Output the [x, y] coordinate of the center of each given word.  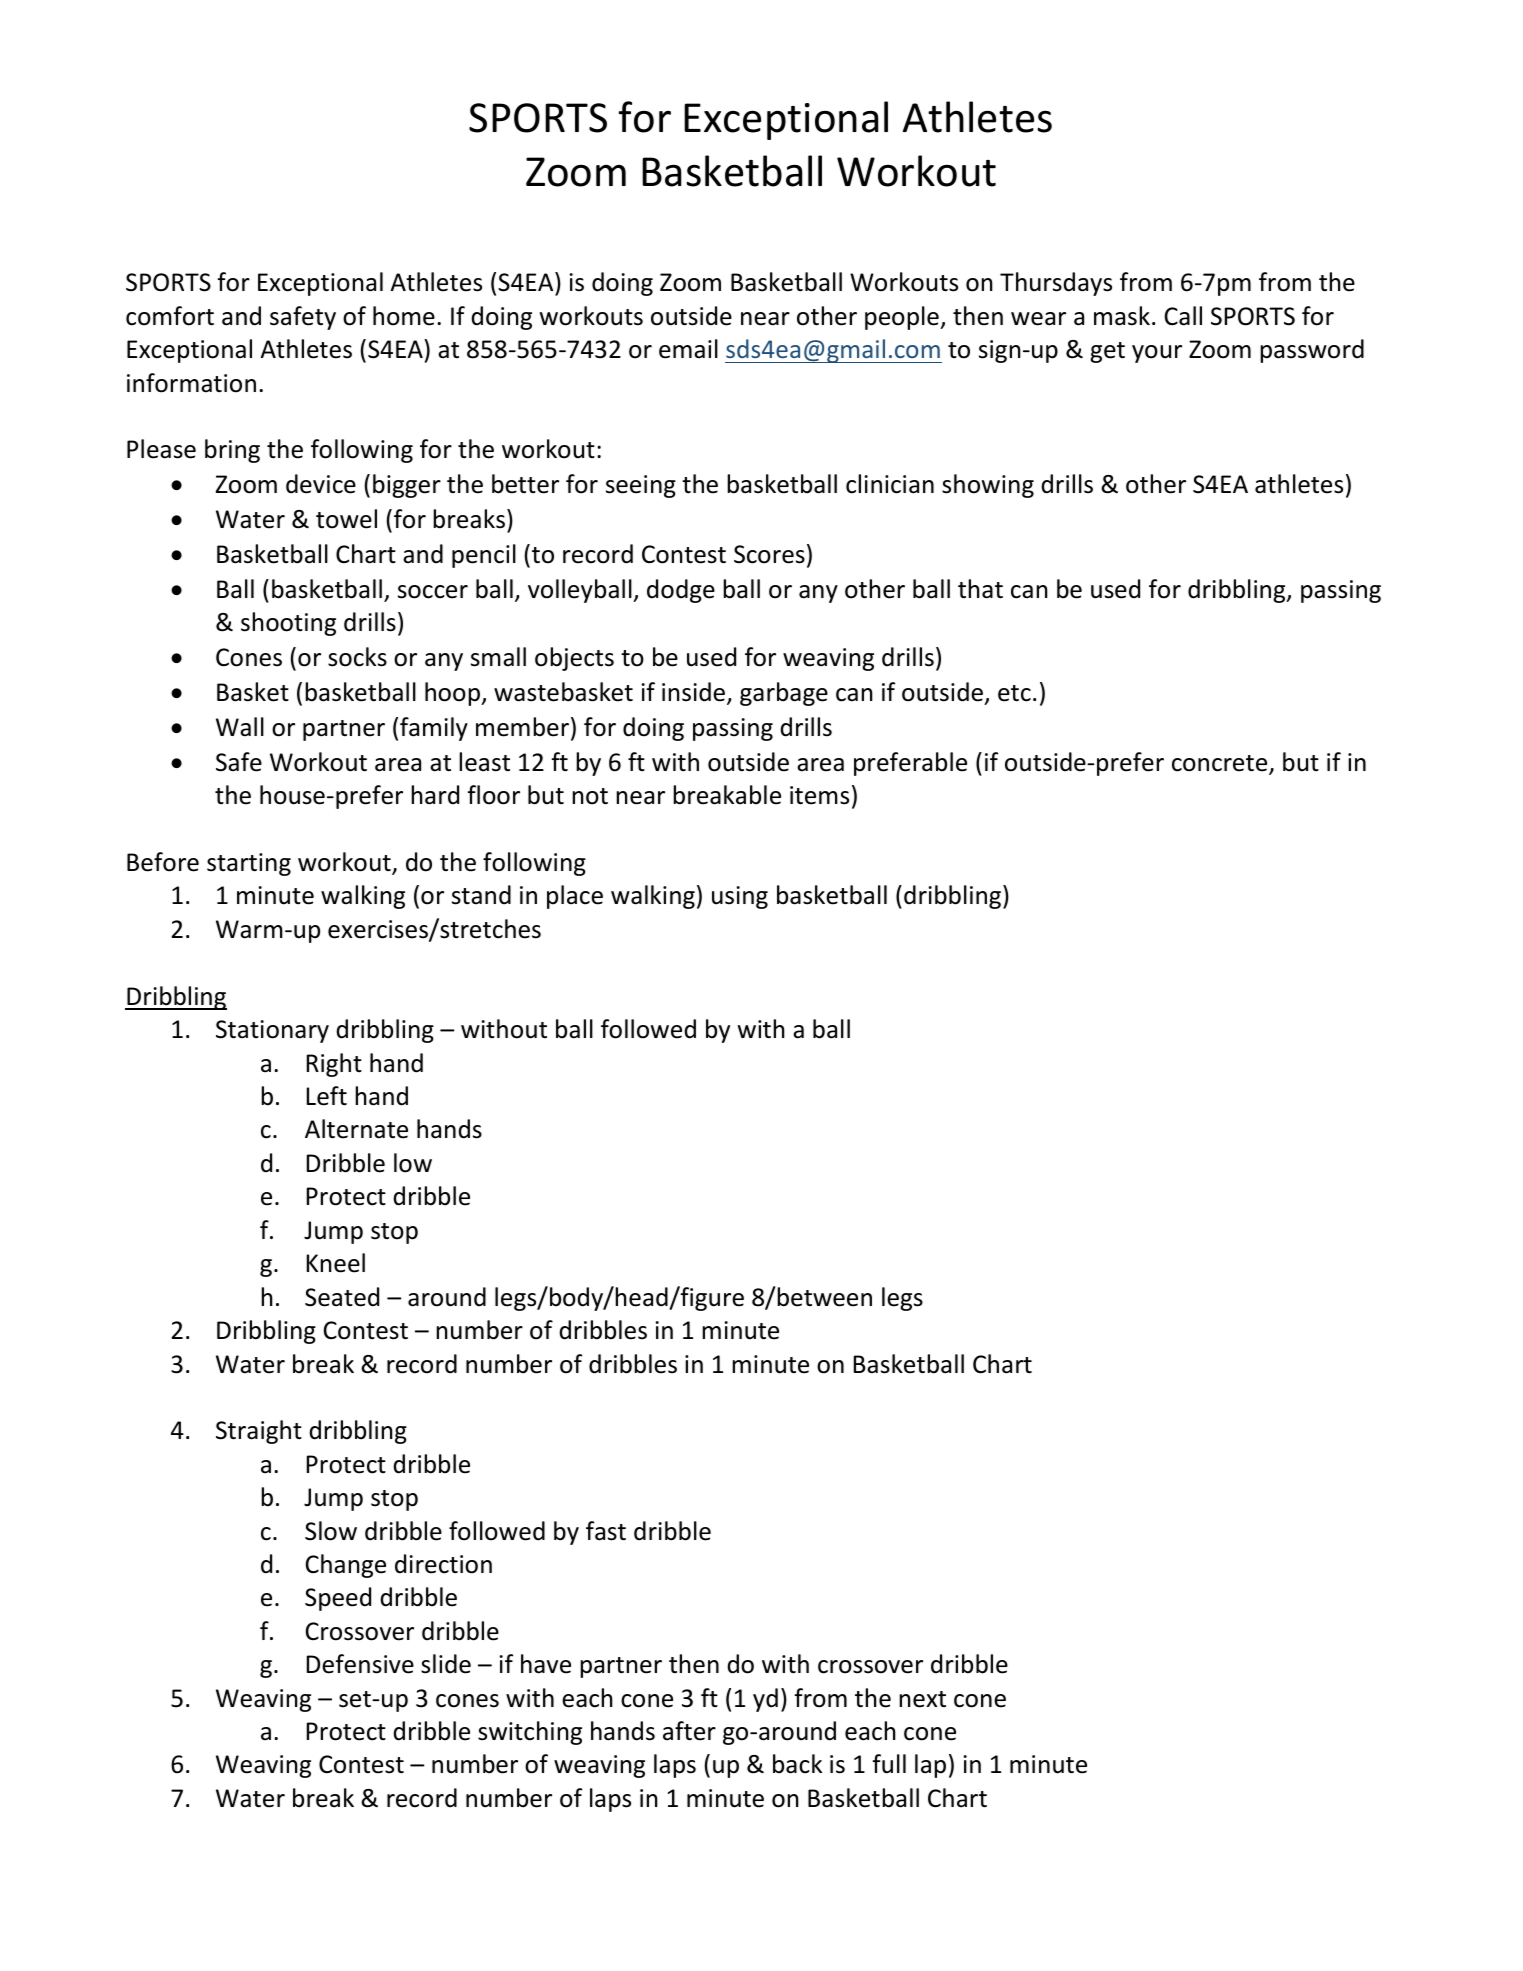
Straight [259, 1432]
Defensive [360, 1664]
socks [357, 657]
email [688, 349]
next [922, 1699]
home [404, 316]
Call [1183, 316]
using [740, 897]
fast [606, 1531]
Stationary [272, 1031]
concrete [1221, 764]
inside [695, 693]
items [819, 795]
